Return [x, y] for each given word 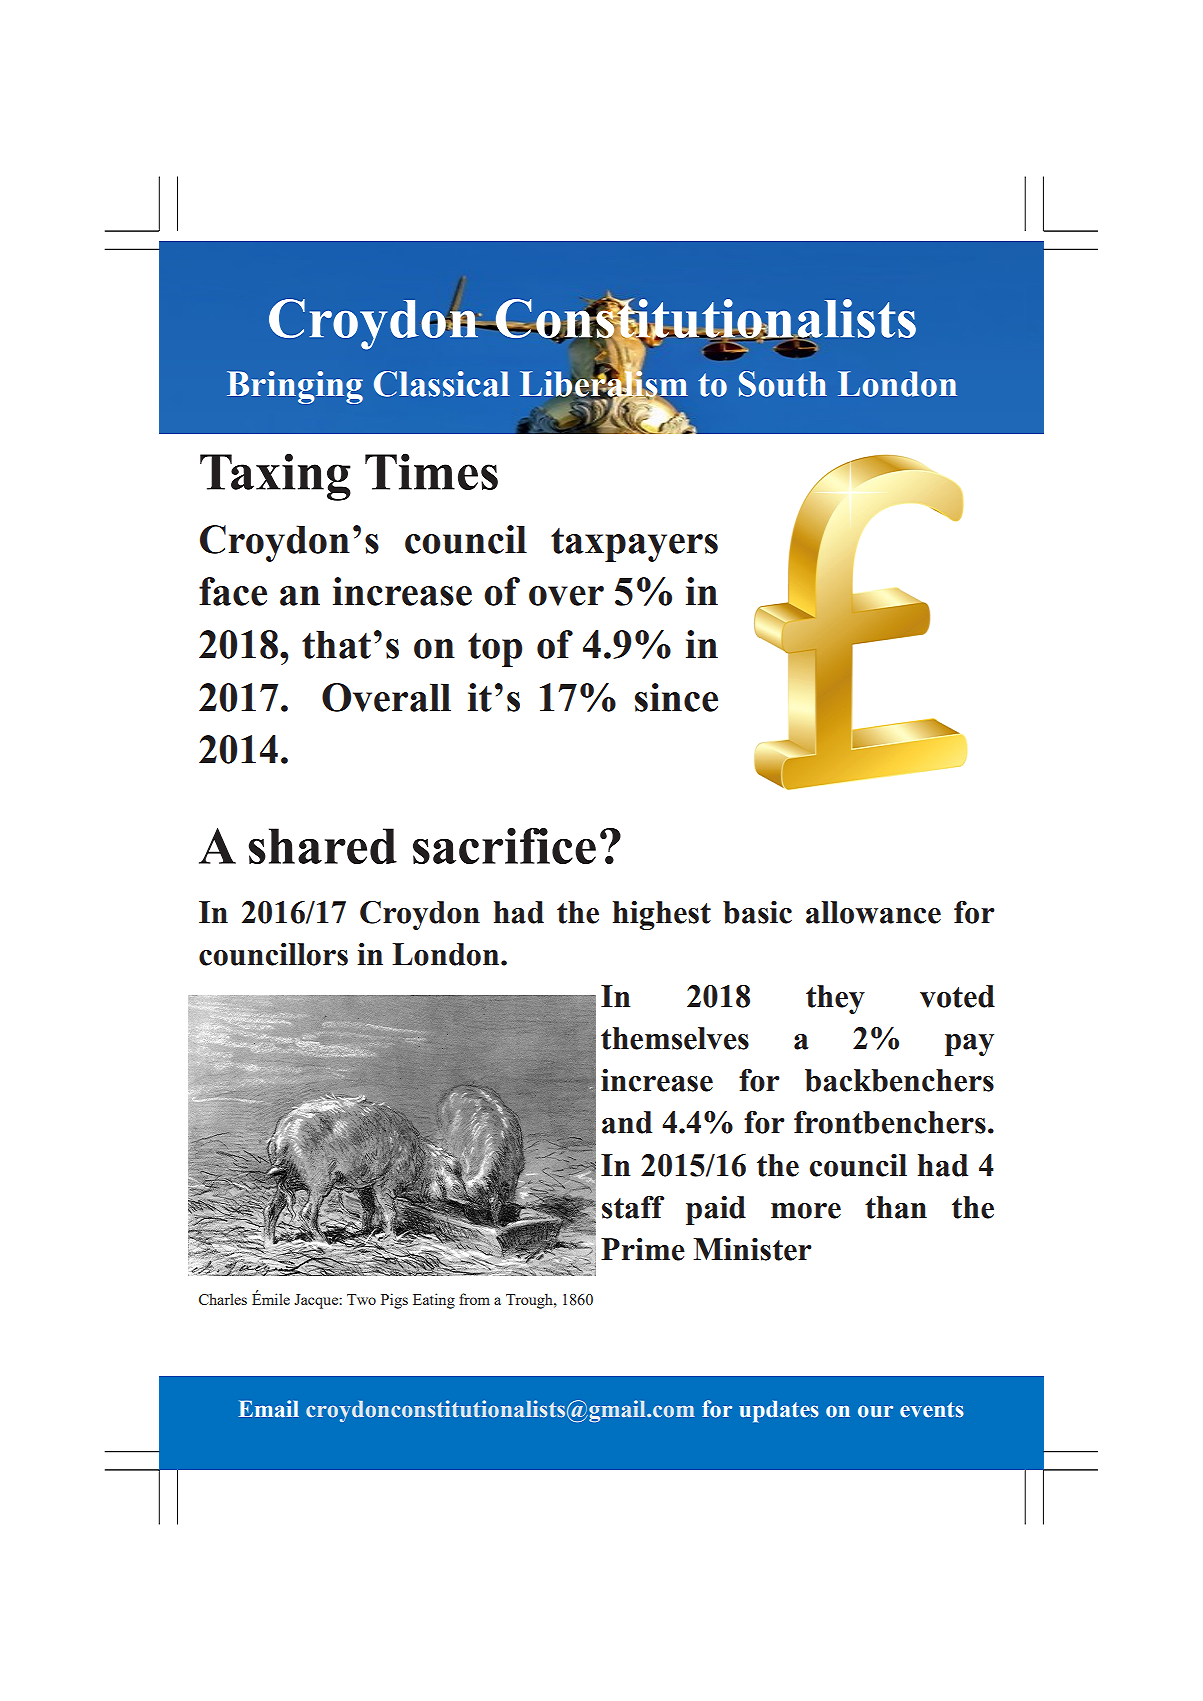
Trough [530, 1301]
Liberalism [604, 384]
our [875, 1411]
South [783, 384]
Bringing [295, 387]
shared [323, 846]
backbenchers [899, 1080]
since [676, 697]
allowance [873, 912]
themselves [675, 1038]
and [627, 1122]
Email [269, 1409]
